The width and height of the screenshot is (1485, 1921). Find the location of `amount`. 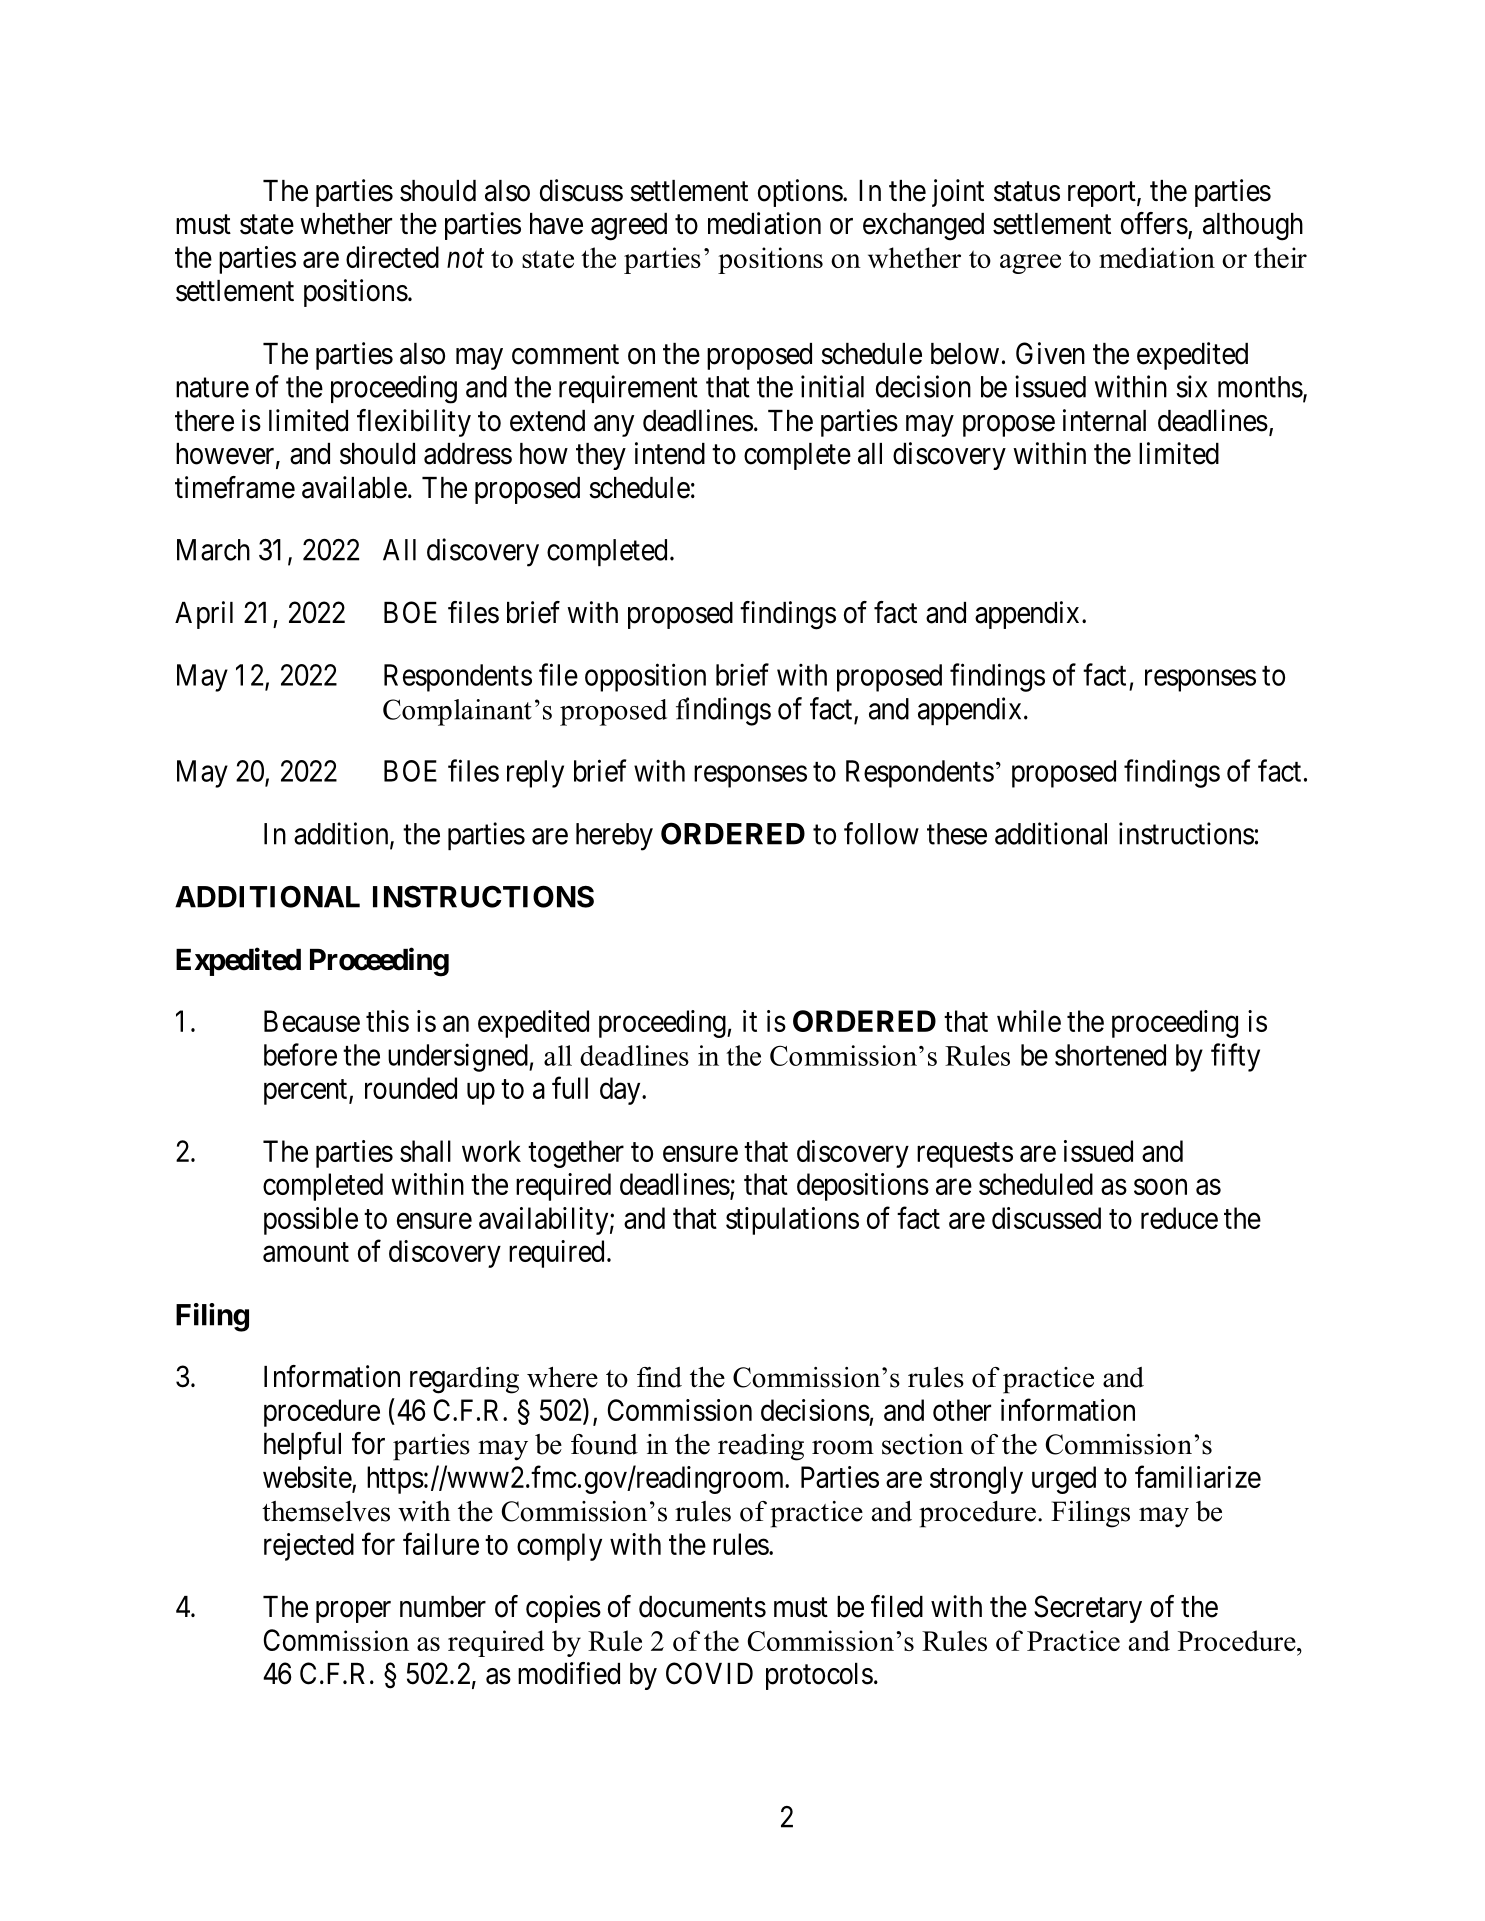

amount is located at coordinates (306, 1252).
